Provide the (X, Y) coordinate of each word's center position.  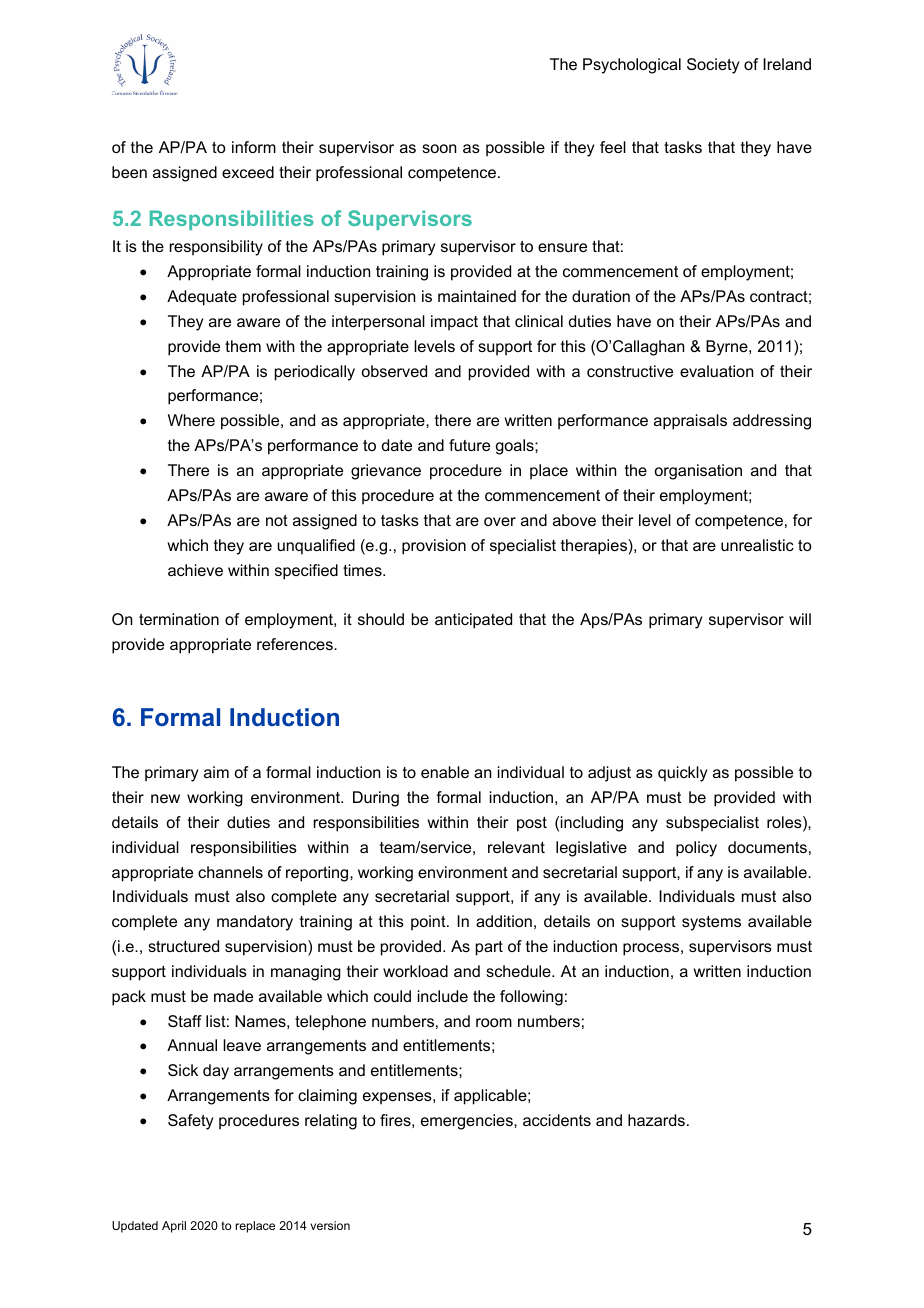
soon (439, 148)
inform (254, 147)
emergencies (468, 1122)
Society (713, 66)
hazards (656, 1120)
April (174, 1227)
